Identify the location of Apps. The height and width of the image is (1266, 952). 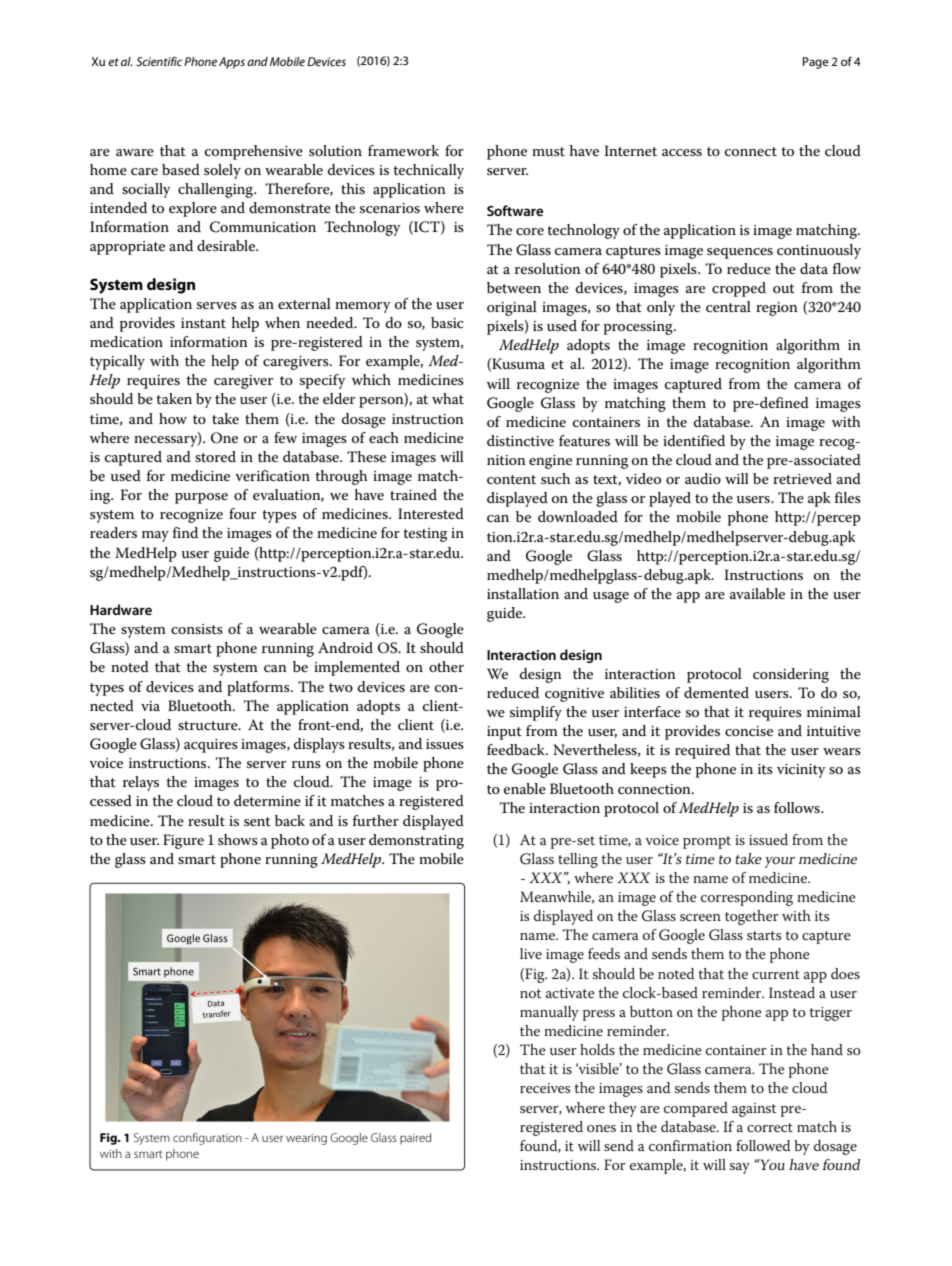
(232, 63).
